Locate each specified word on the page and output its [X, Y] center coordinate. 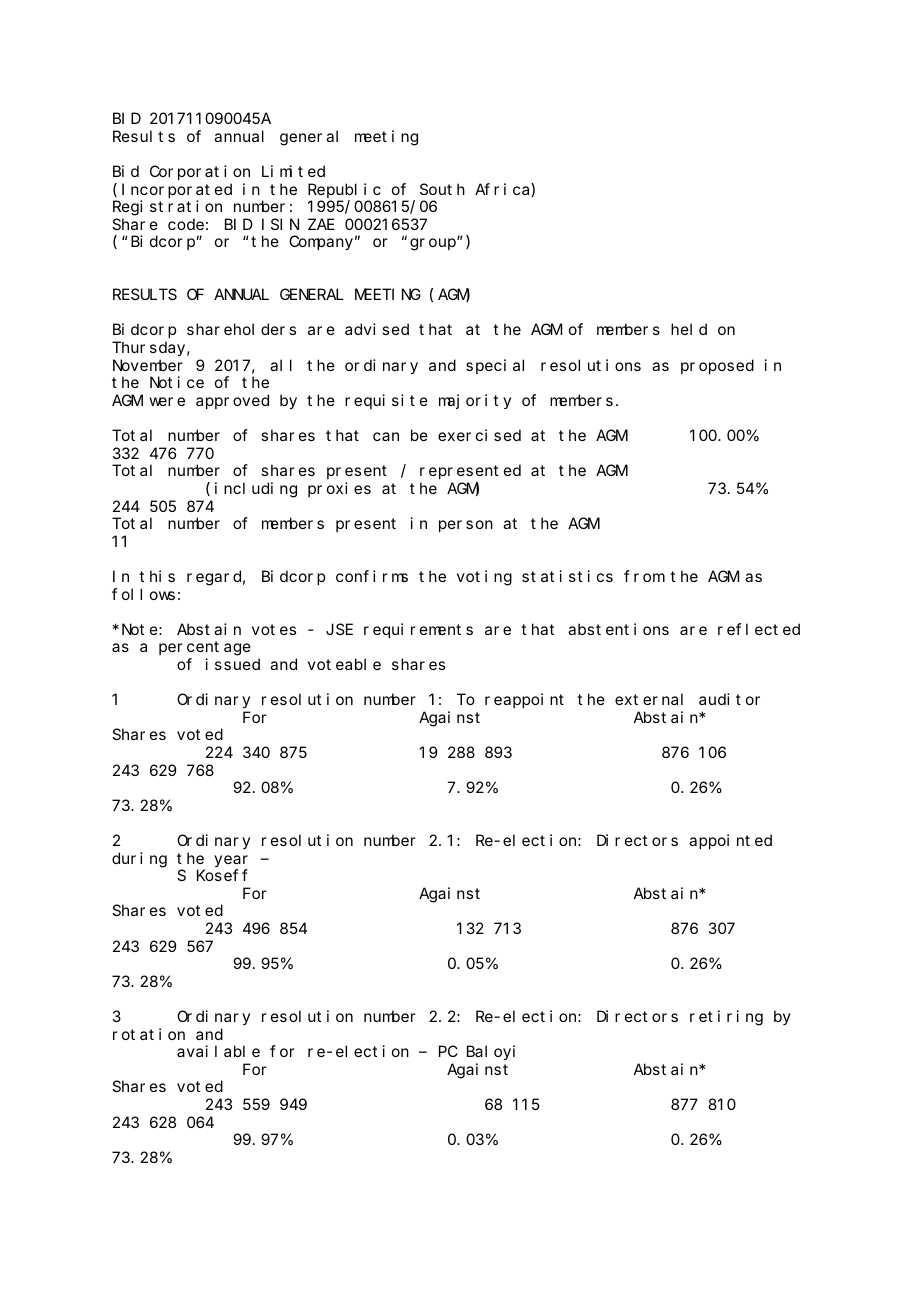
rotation [149, 1034]
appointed [730, 841]
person [466, 526]
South [442, 189]
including [256, 490]
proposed [717, 366]
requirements [418, 630]
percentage [205, 649]
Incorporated [177, 190]
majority [475, 401]
